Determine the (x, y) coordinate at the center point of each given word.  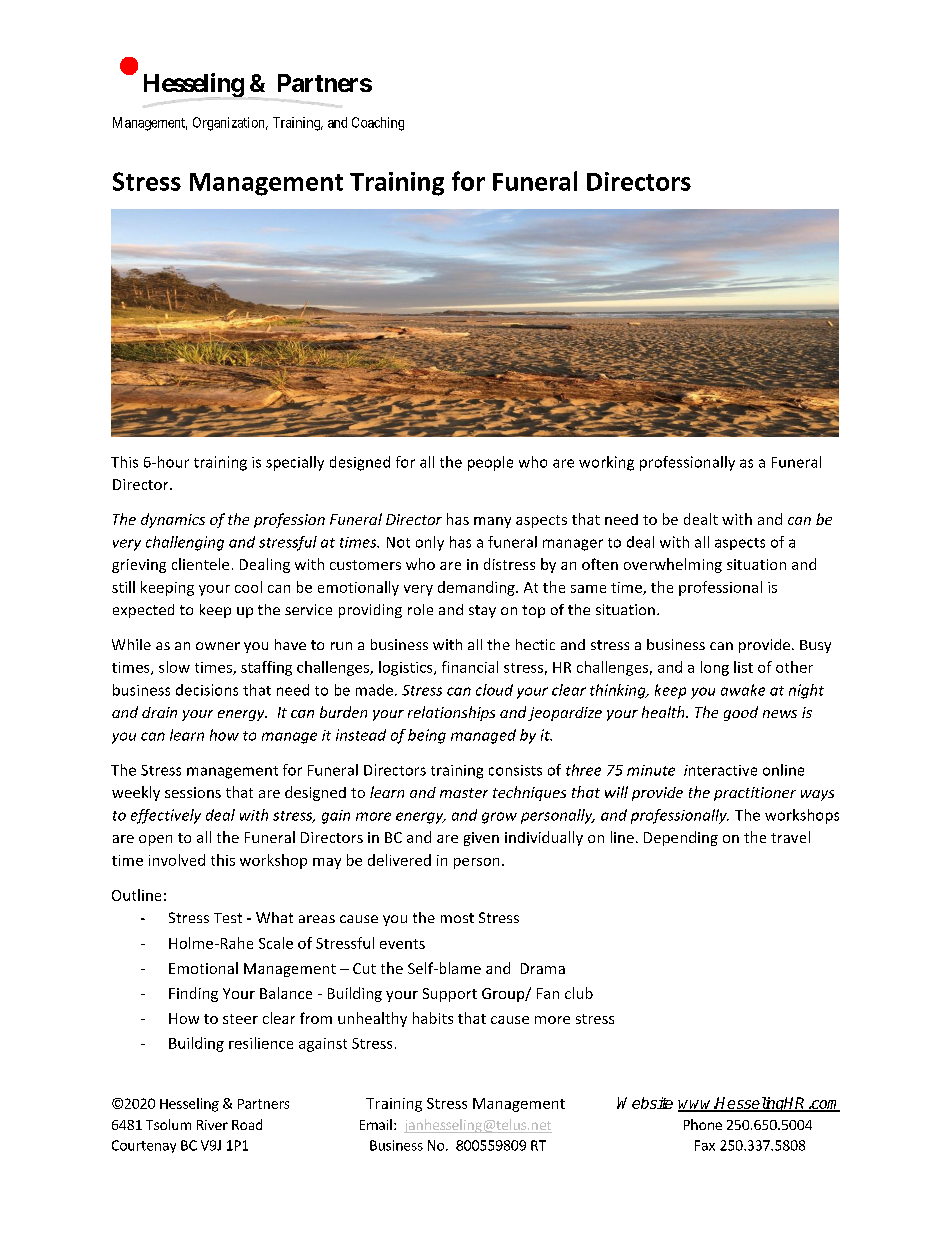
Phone (703, 1124)
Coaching (378, 124)
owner (218, 646)
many (492, 522)
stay (482, 611)
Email (376, 1124)
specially (295, 463)
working (606, 463)
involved (177, 860)
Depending (681, 838)
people (490, 463)
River (212, 1125)
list (743, 667)
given (481, 839)
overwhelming (673, 565)
